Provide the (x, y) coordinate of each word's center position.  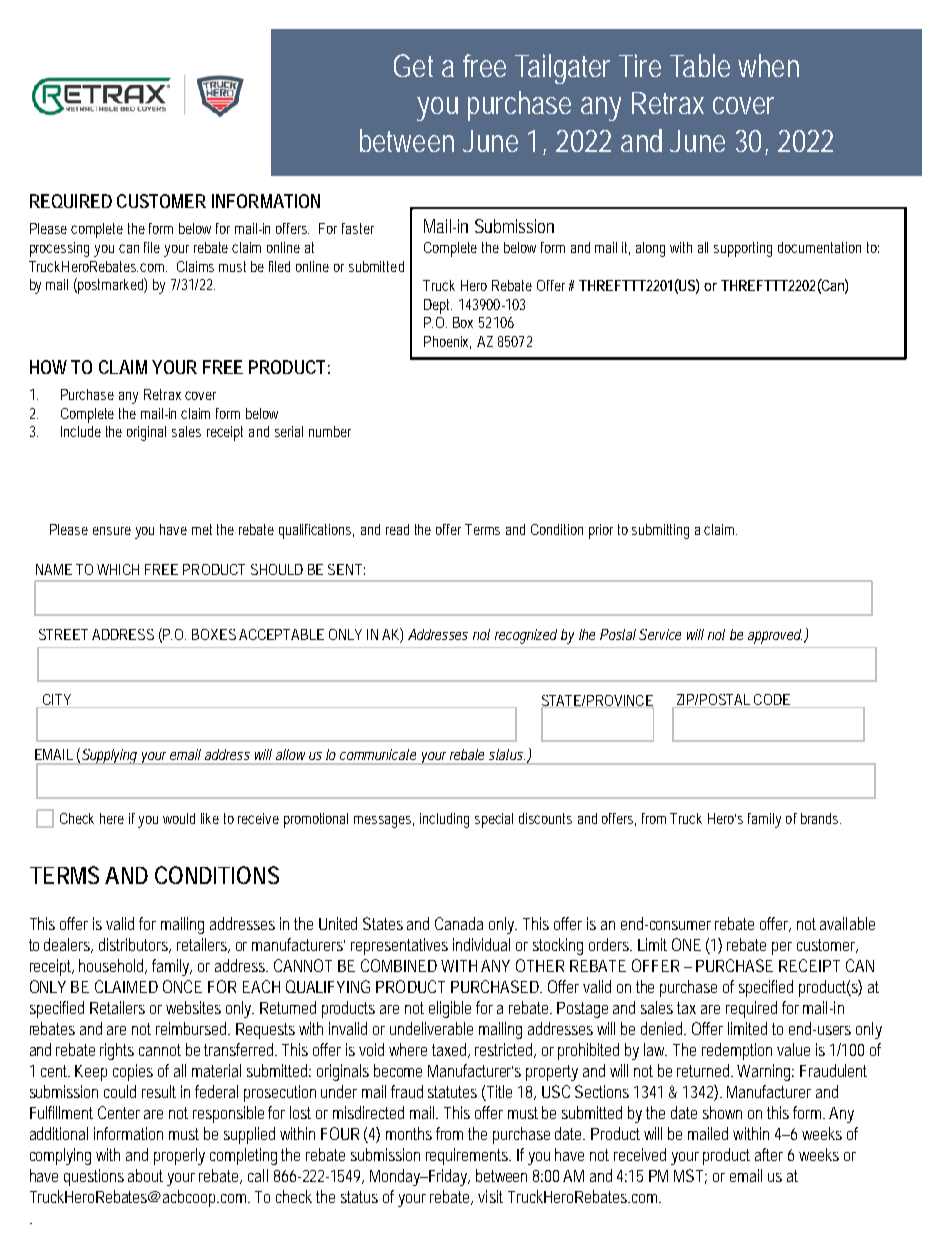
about (145, 1175)
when (768, 65)
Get (413, 65)
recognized (526, 636)
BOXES (214, 634)
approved (775, 636)
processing (62, 249)
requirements (468, 1156)
